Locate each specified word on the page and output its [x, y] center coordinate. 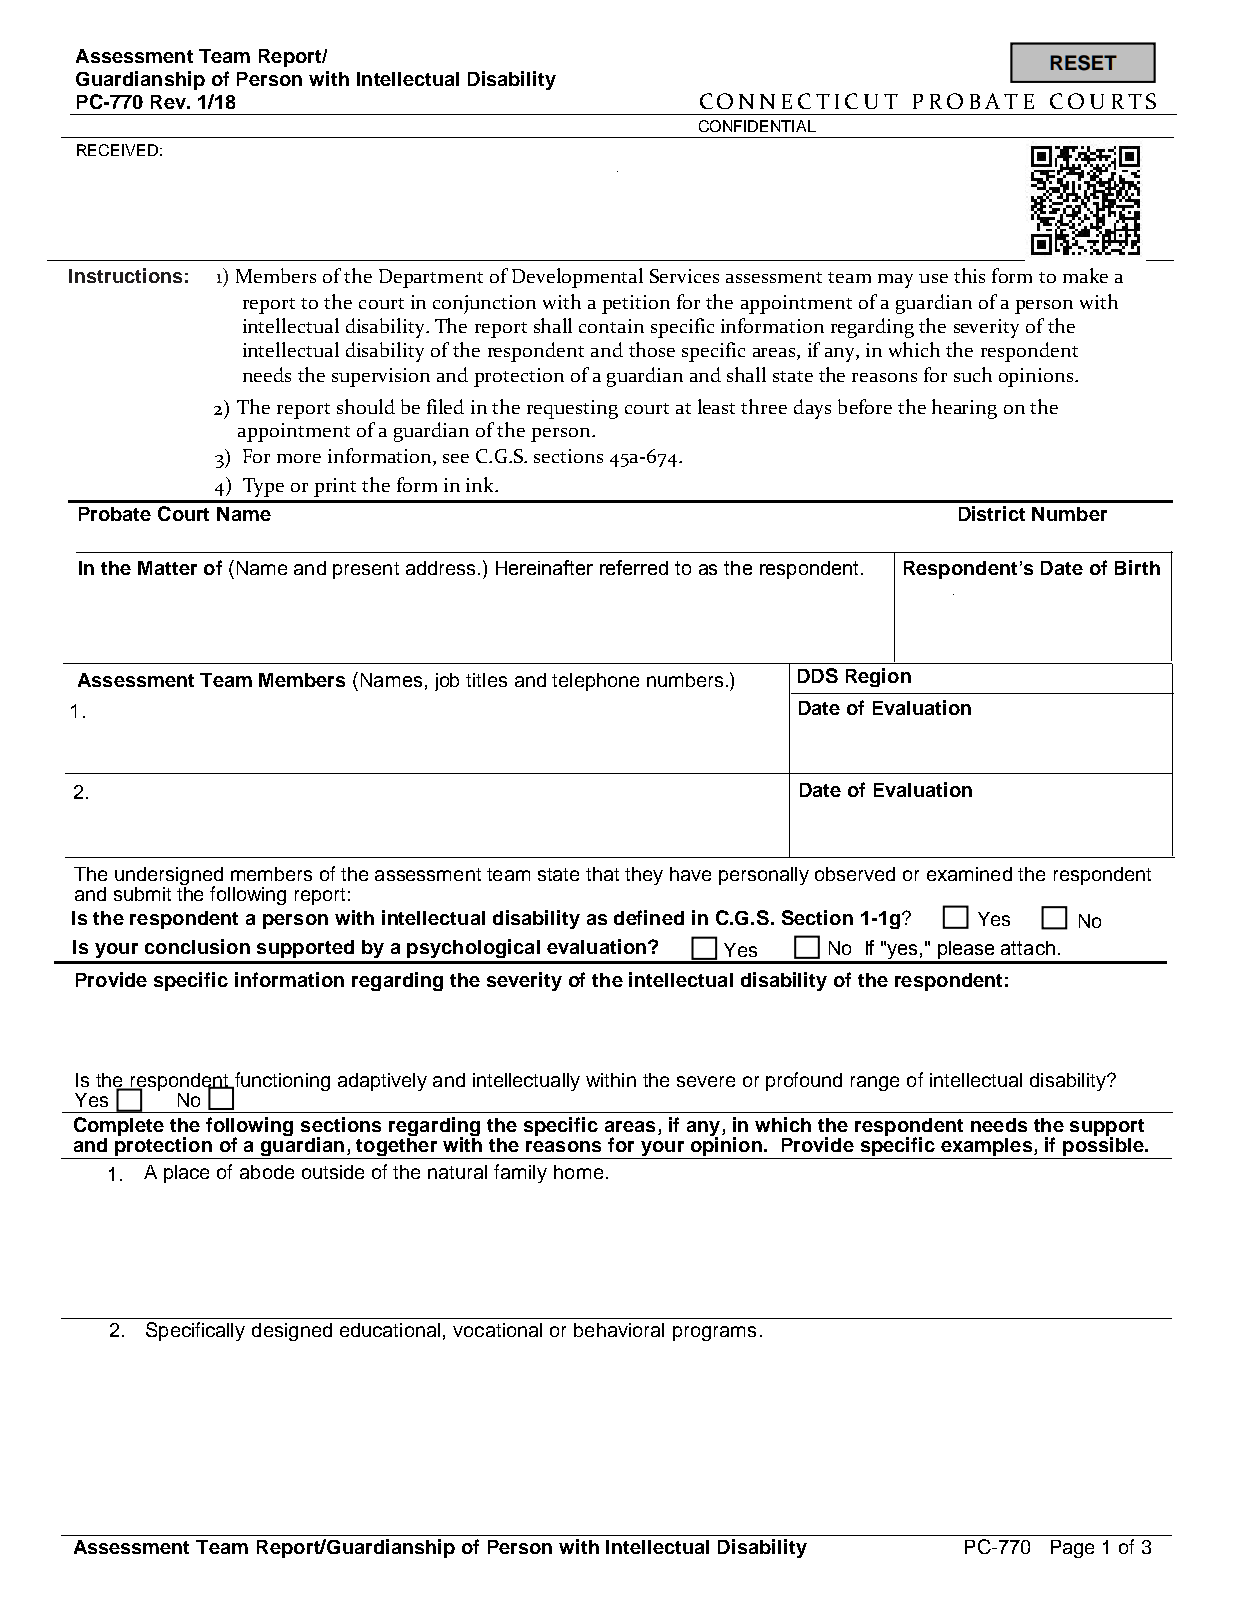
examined [969, 874]
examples [986, 1147]
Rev [169, 102]
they [644, 876]
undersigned [169, 877]
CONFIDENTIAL [757, 126]
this [969, 275]
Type [263, 487]
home [578, 1172]
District [992, 513]
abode [267, 1172]
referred [634, 567]
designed [292, 1332]
